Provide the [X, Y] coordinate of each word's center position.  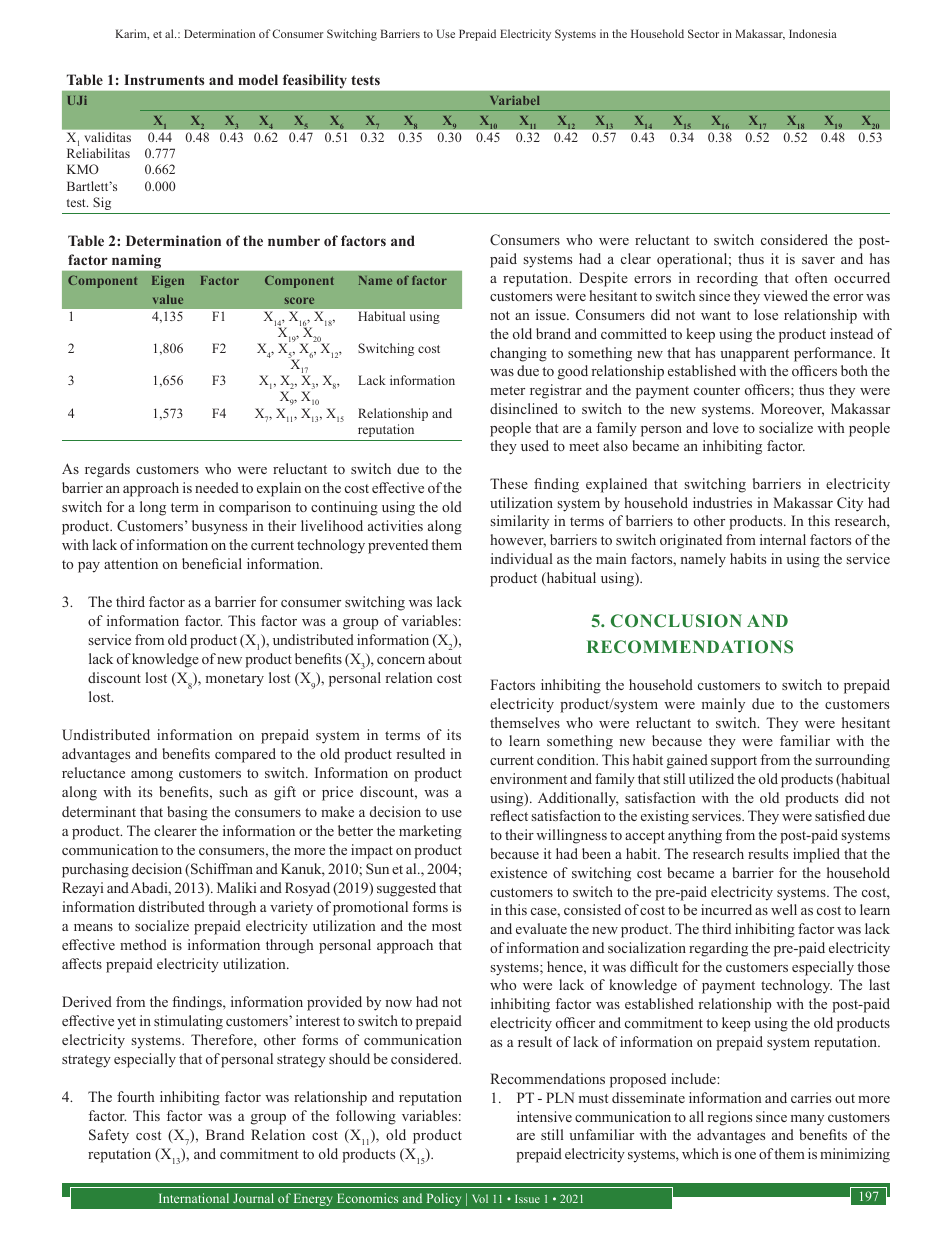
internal [783, 539]
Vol [480, 1198]
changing [518, 354]
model [258, 79]
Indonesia [813, 33]
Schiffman [221, 869]
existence [518, 872]
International [194, 1198]
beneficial [212, 563]
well [784, 909]
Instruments [164, 79]
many [807, 1120]
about [445, 658]
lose [766, 314]
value [168, 299]
